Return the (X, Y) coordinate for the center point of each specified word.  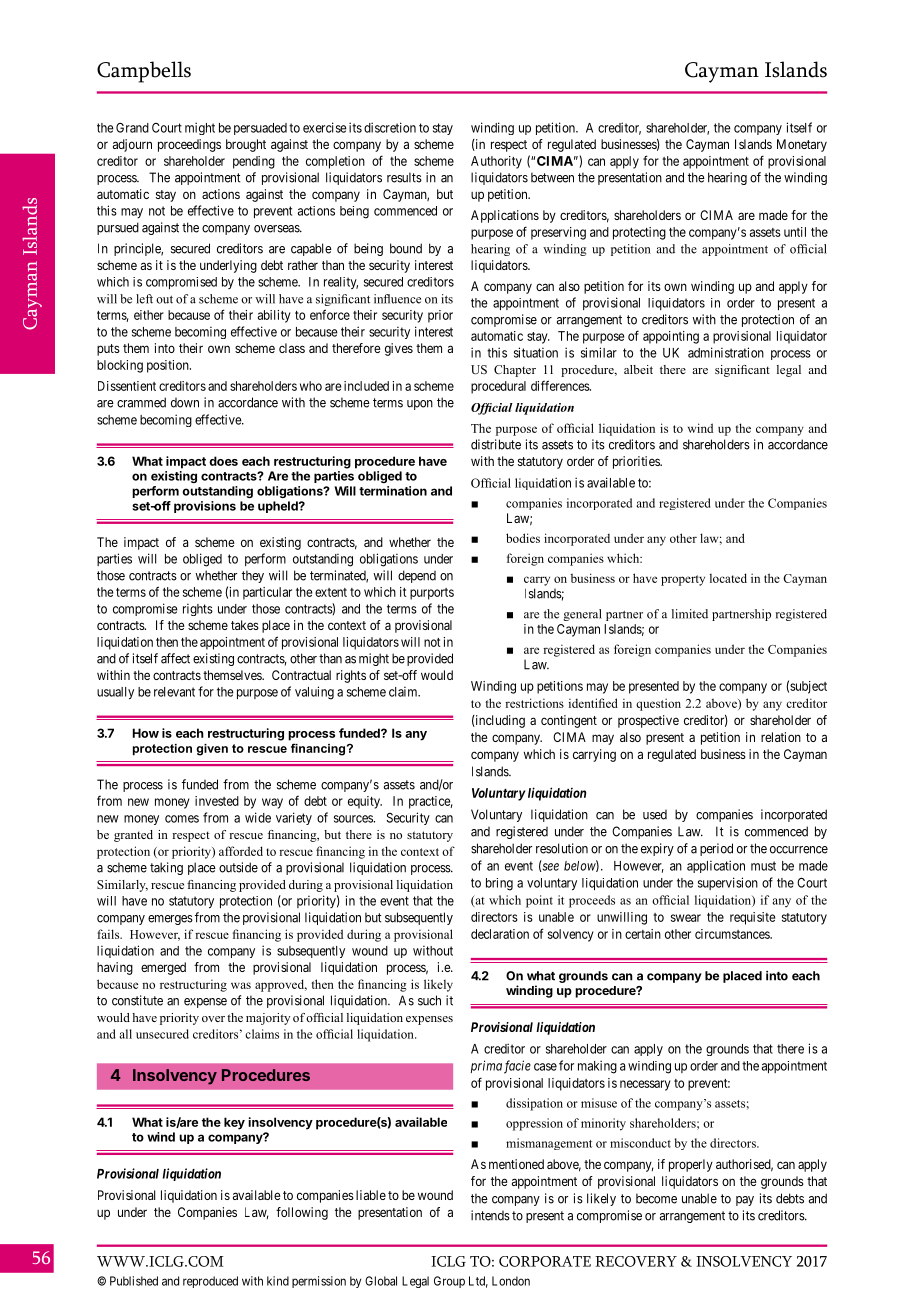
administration (726, 352)
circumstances (733, 934)
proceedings (189, 145)
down (185, 403)
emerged (163, 968)
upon (420, 405)
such (429, 1000)
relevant (174, 692)
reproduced (210, 1282)
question (658, 704)
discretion (390, 127)
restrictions (534, 703)
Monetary (802, 145)
